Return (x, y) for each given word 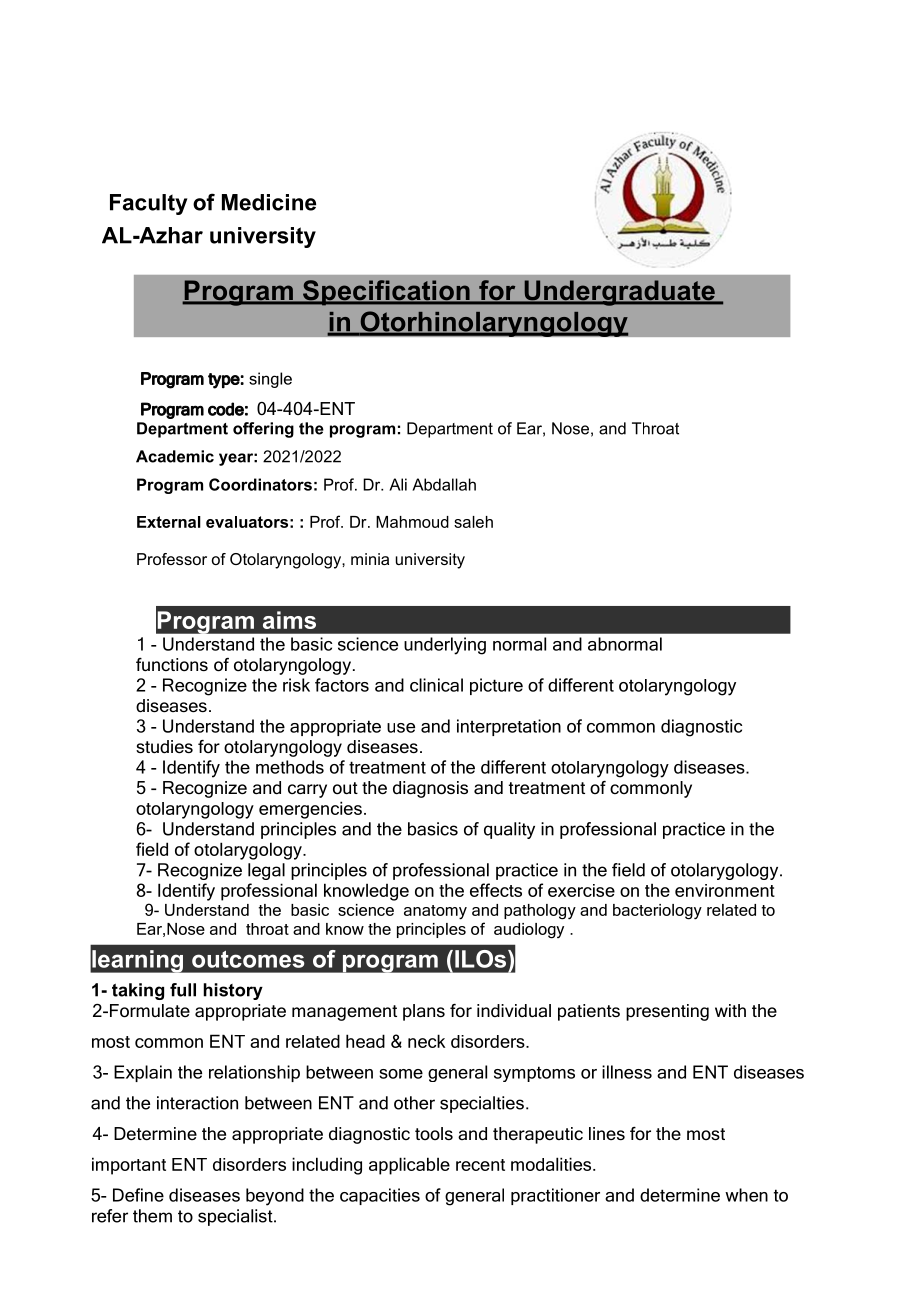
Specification (386, 293)
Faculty (149, 204)
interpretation (509, 727)
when (746, 1195)
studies (164, 747)
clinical (436, 685)
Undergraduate (619, 293)
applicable (409, 1166)
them (152, 1216)
